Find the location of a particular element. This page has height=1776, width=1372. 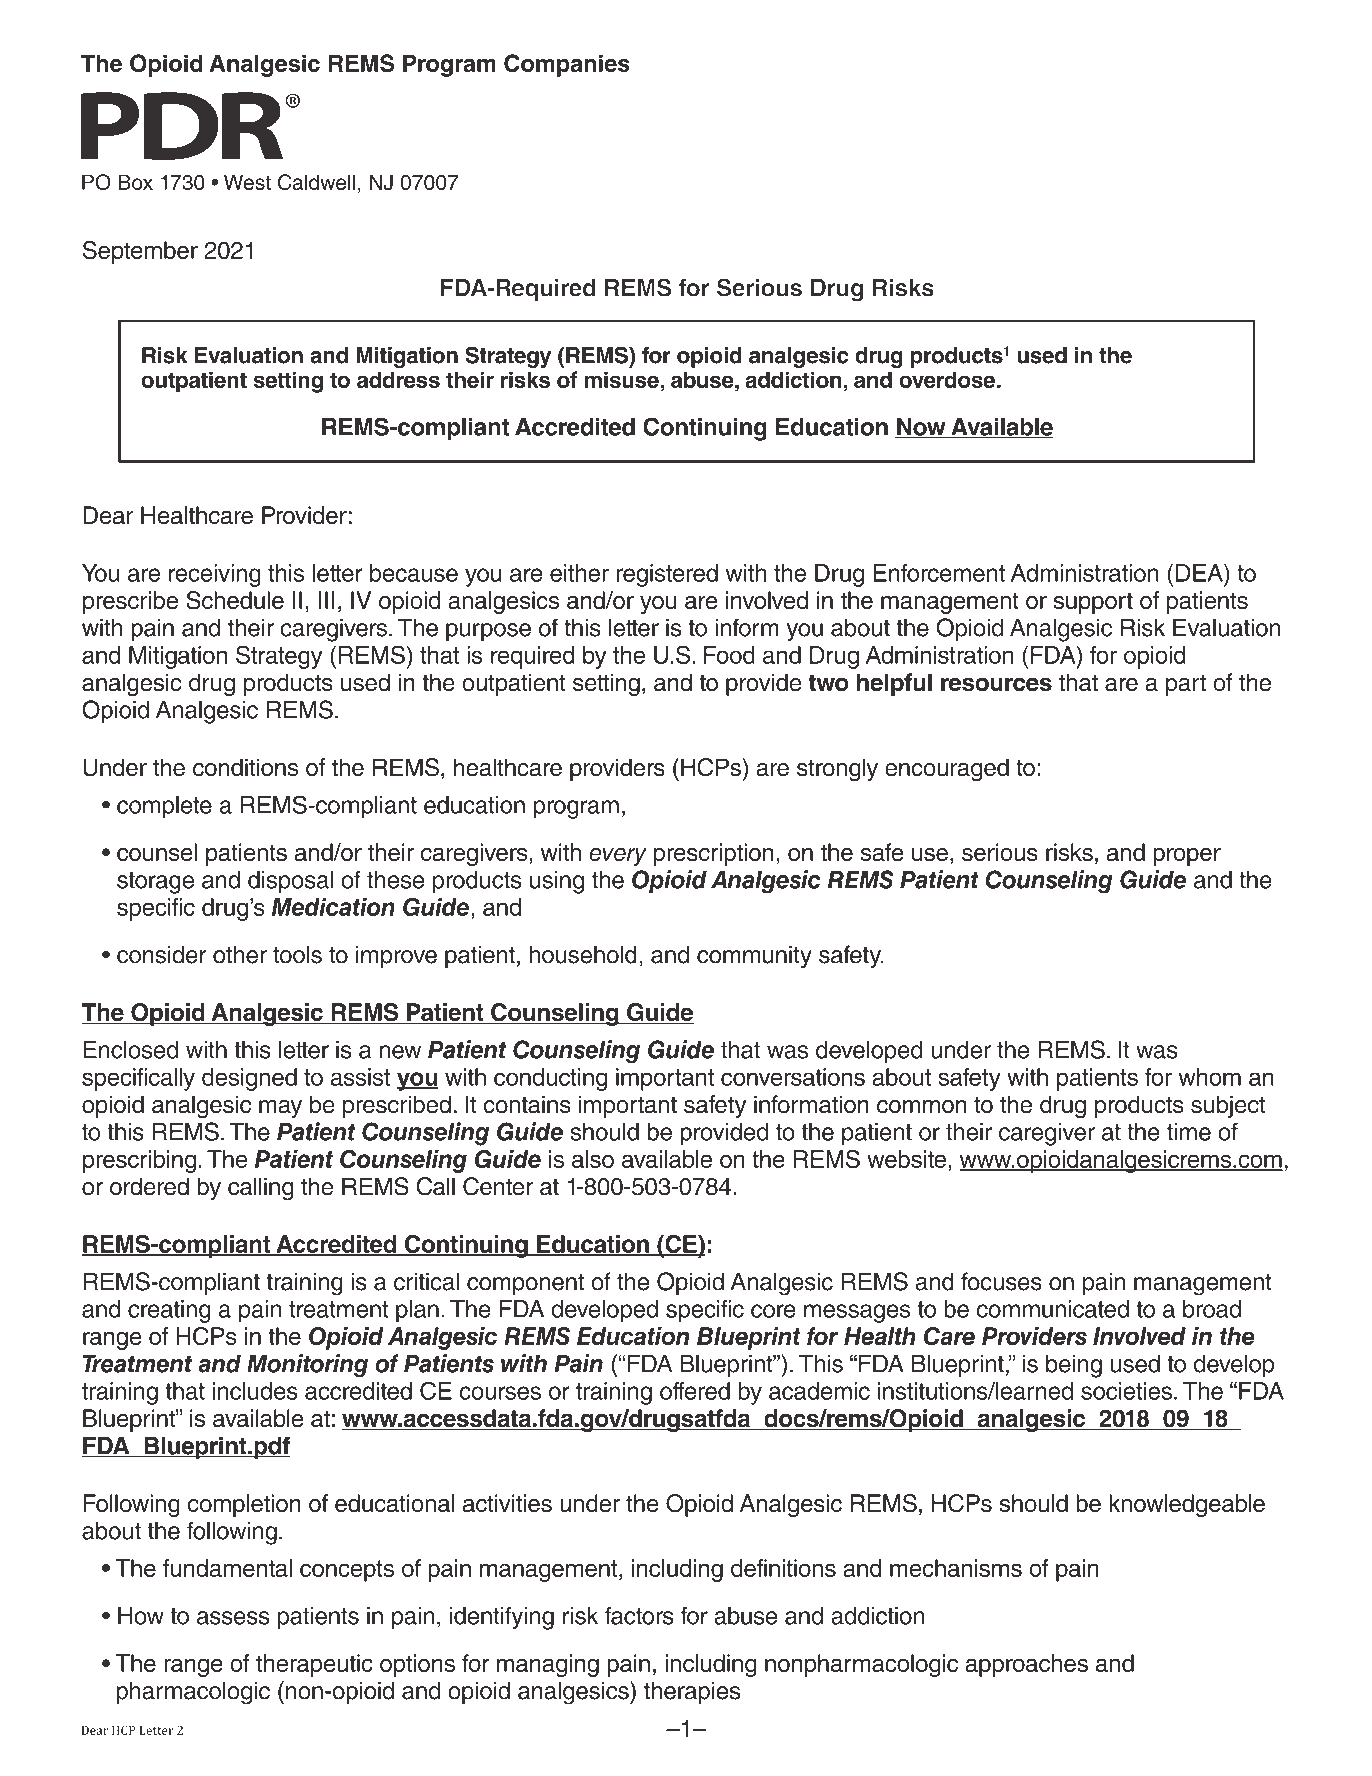

receiving is located at coordinates (215, 575).
